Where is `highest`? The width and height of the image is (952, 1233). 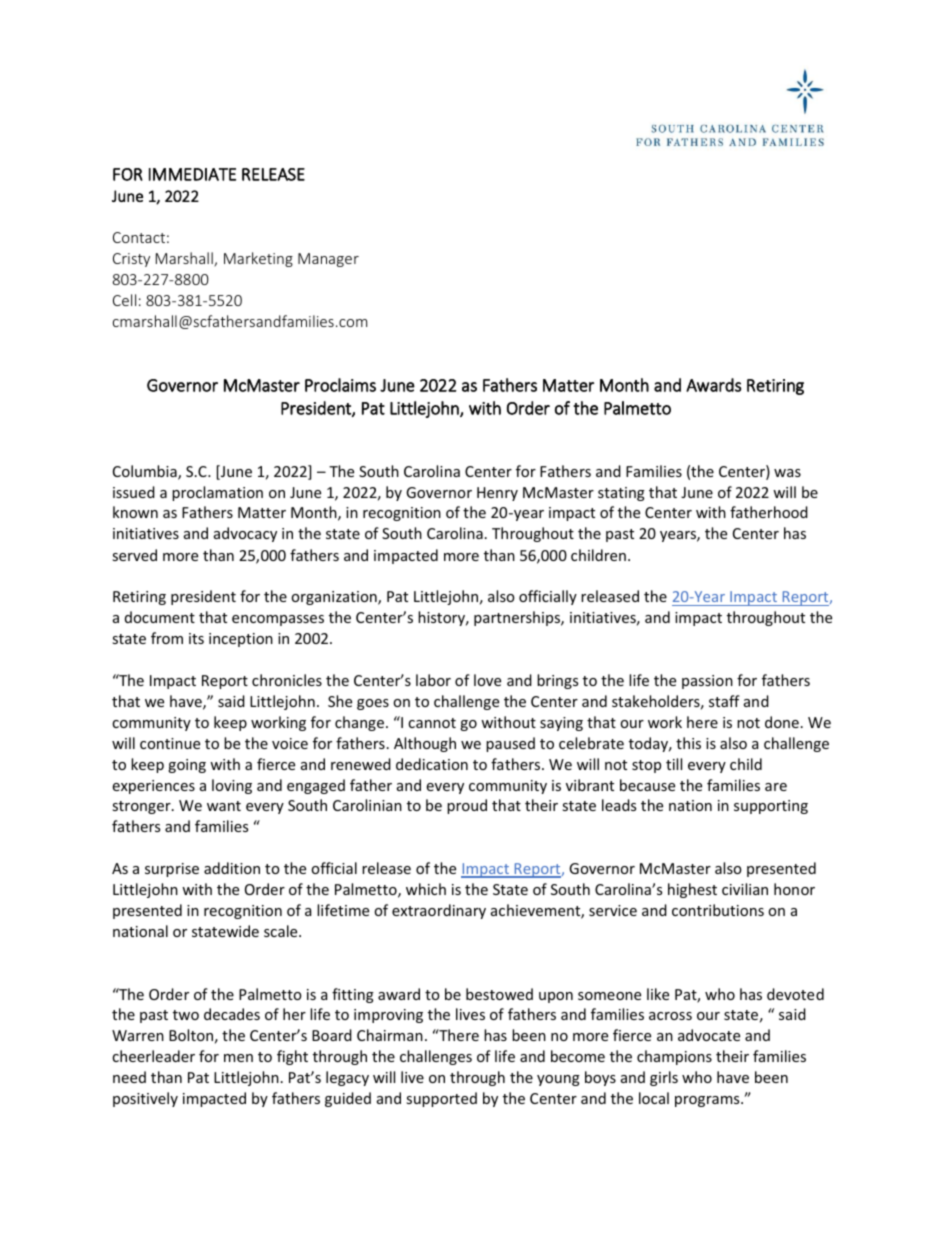 highest is located at coordinates (692, 890).
